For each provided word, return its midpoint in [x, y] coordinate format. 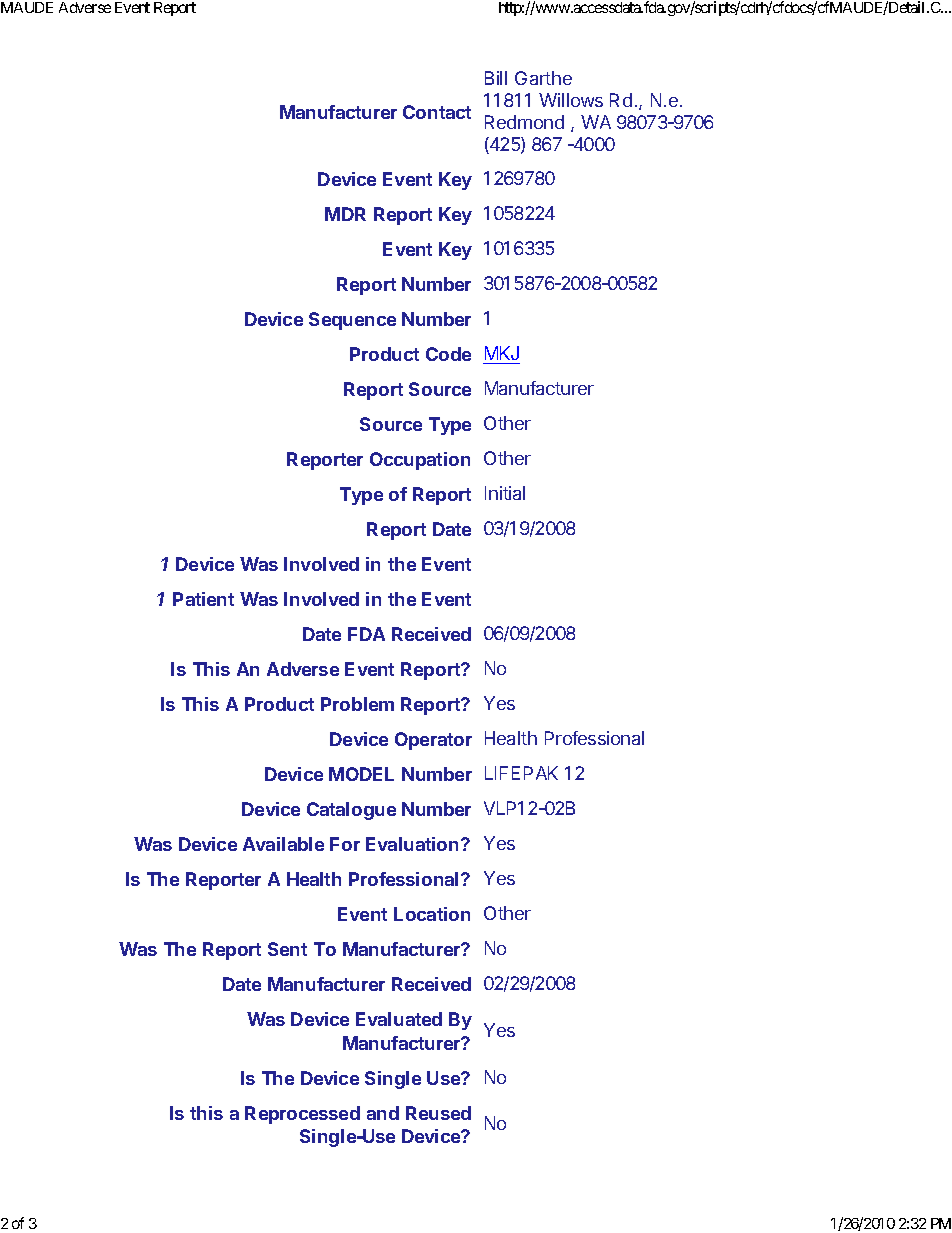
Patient [203, 599]
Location [432, 914]
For [345, 844]
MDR [345, 214]
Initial [505, 493]
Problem [357, 704]
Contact [437, 112]
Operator [433, 741]
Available [283, 844]
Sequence [352, 321]
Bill [496, 78]
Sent [287, 949]
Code [448, 354]
